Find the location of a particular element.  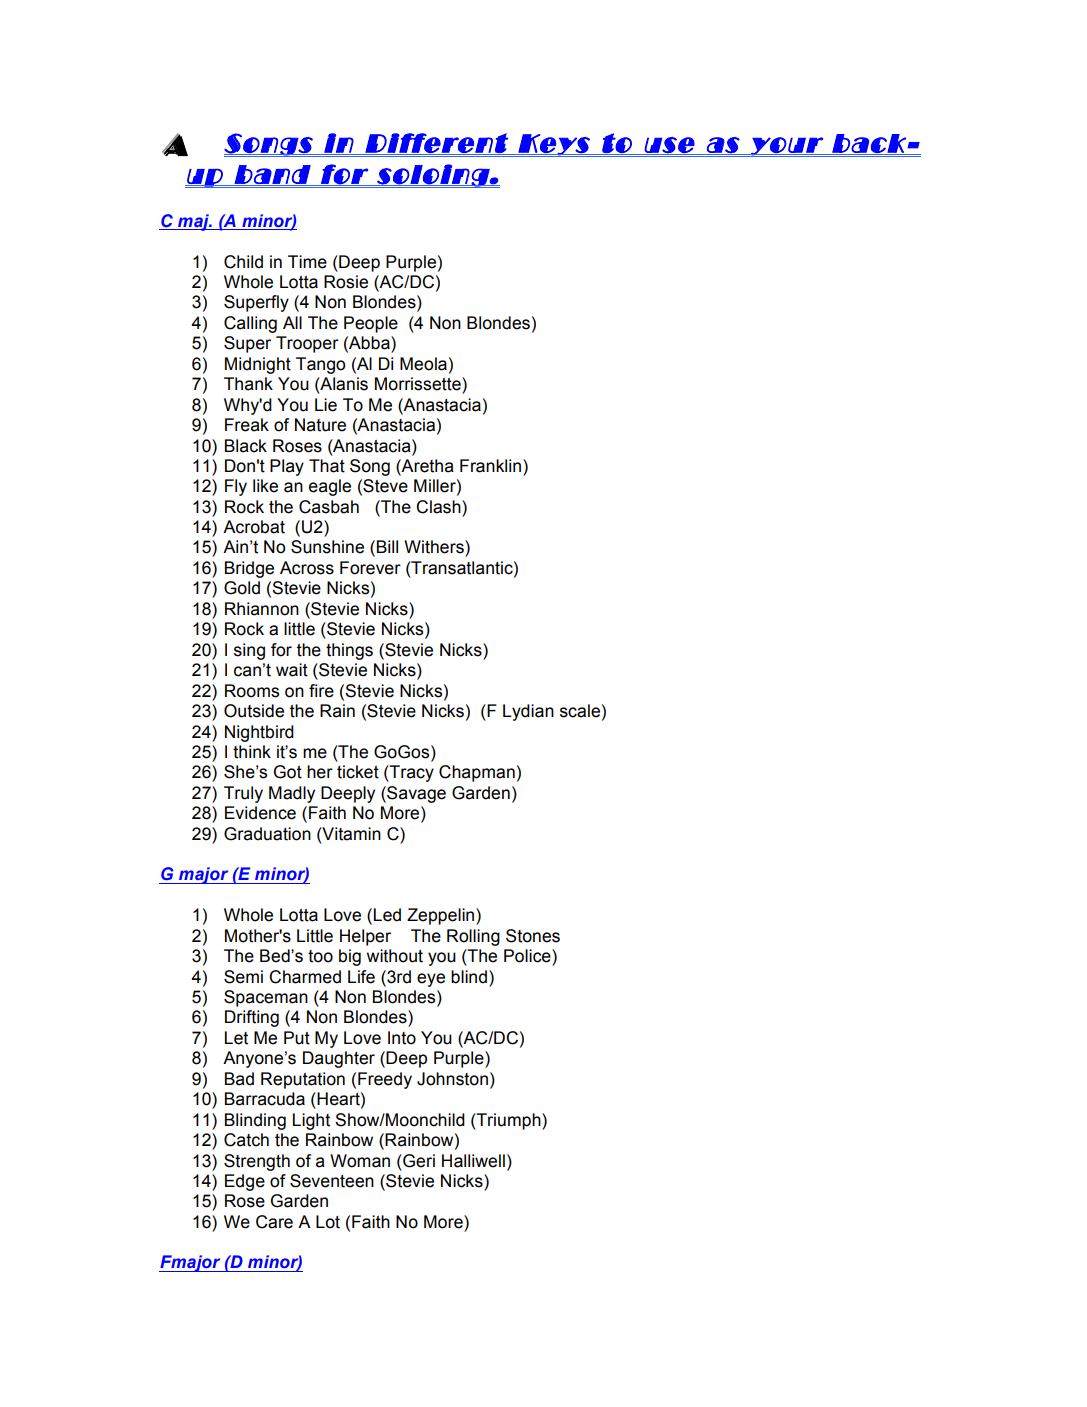

Time is located at coordinates (307, 262).
